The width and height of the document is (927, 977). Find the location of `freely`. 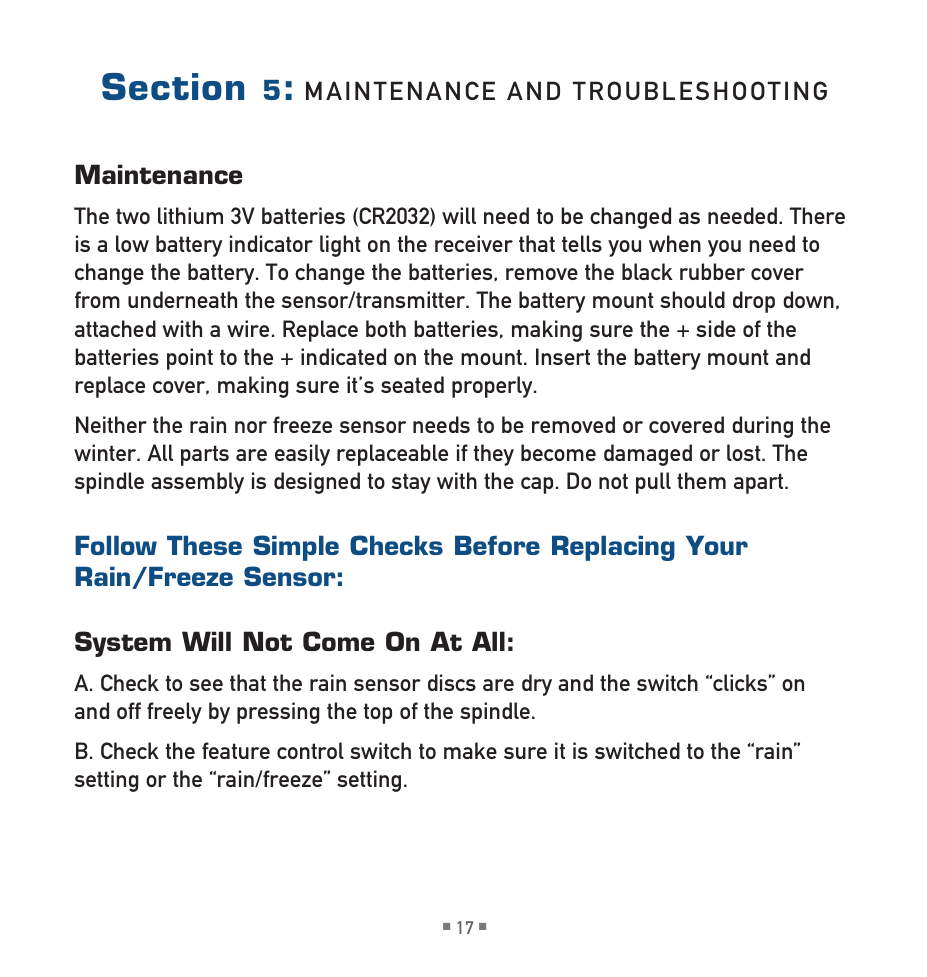

freely is located at coordinates (174, 713).
